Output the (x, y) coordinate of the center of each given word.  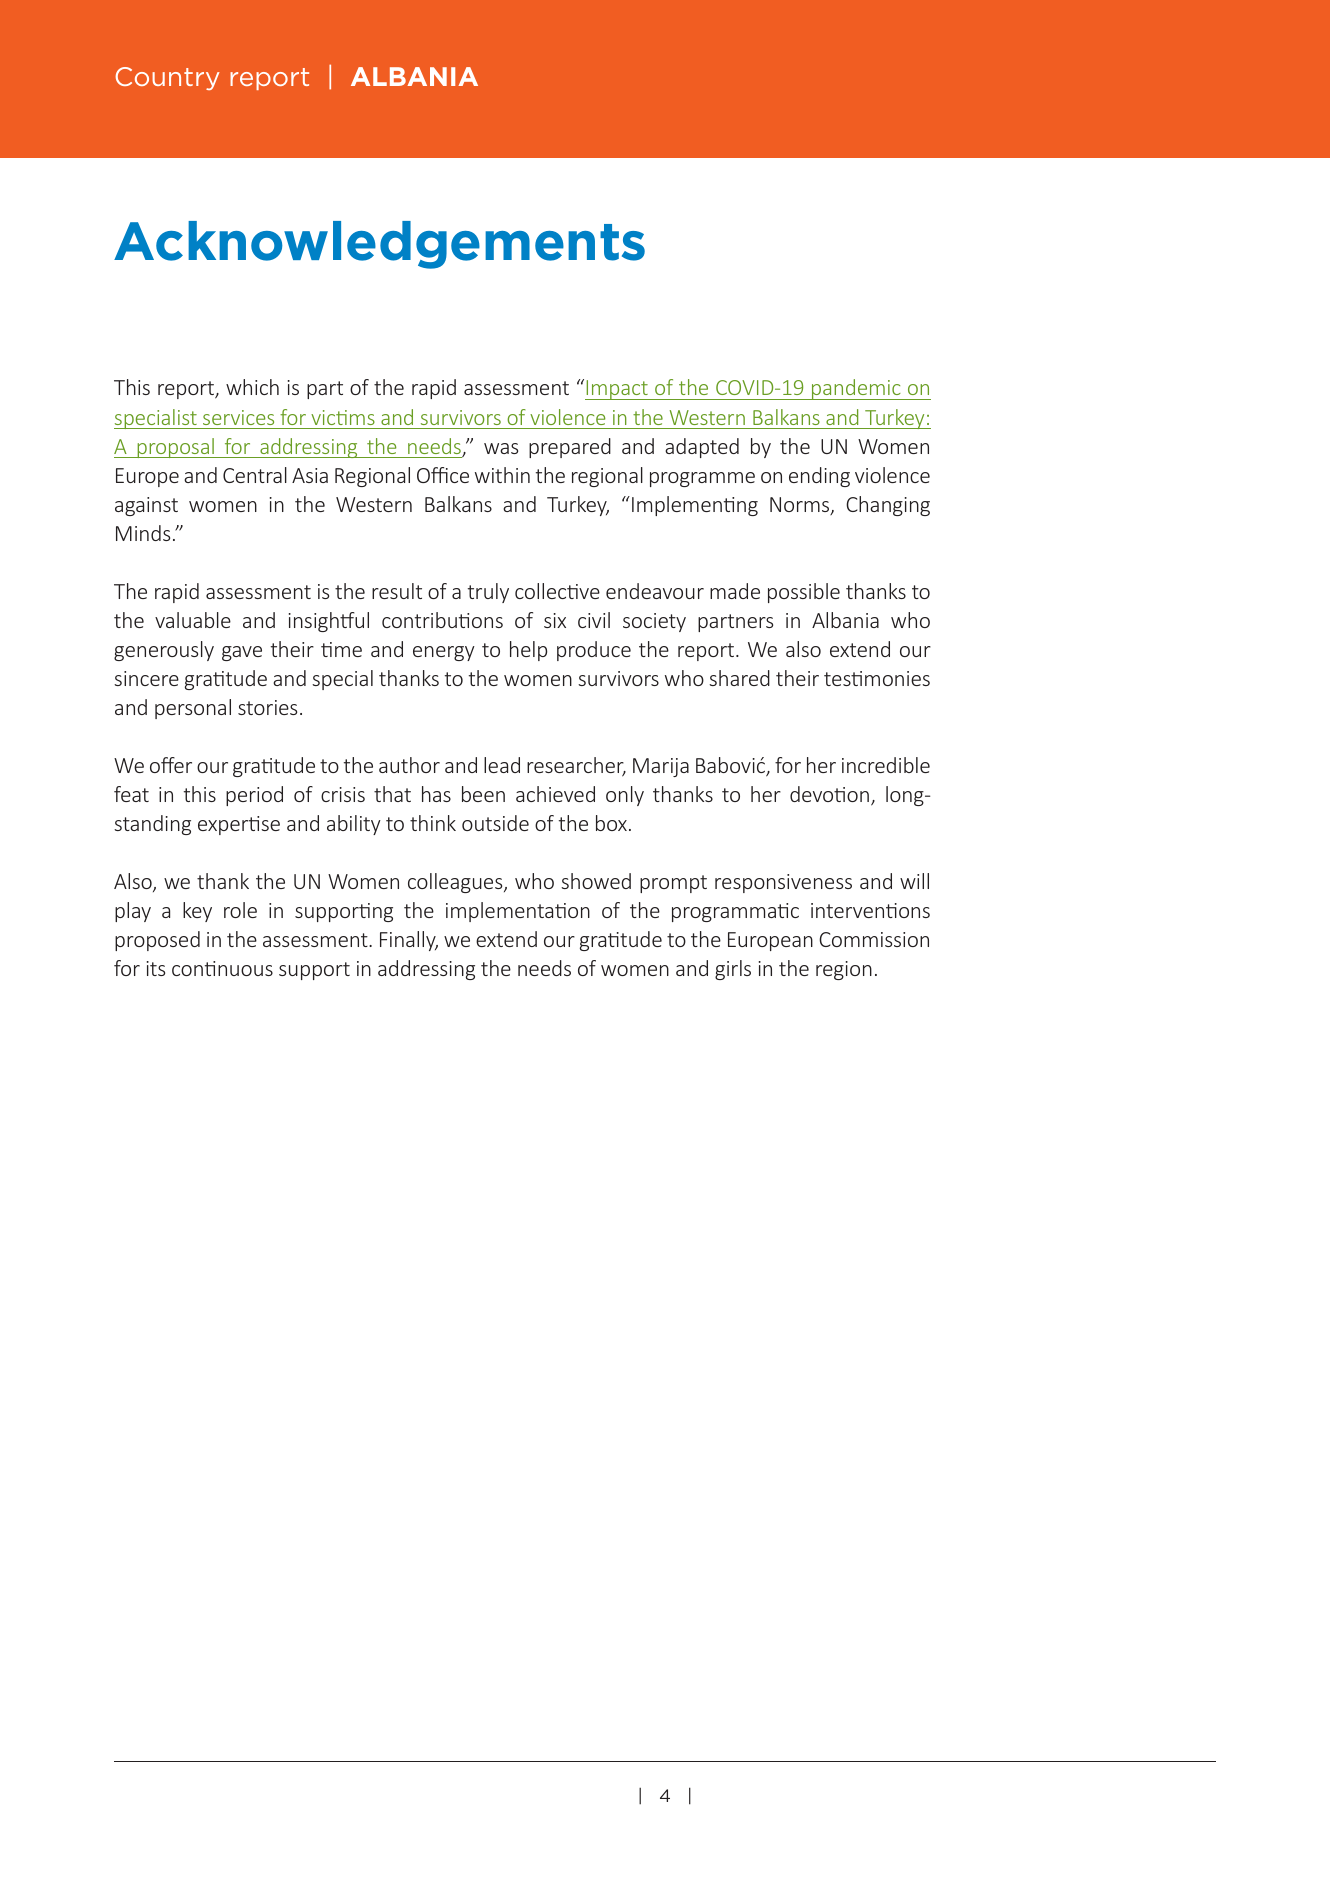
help (528, 651)
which (252, 387)
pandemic (856, 389)
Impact (617, 390)
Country (167, 78)
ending (819, 477)
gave (242, 653)
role (240, 910)
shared (739, 678)
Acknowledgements (379, 245)
